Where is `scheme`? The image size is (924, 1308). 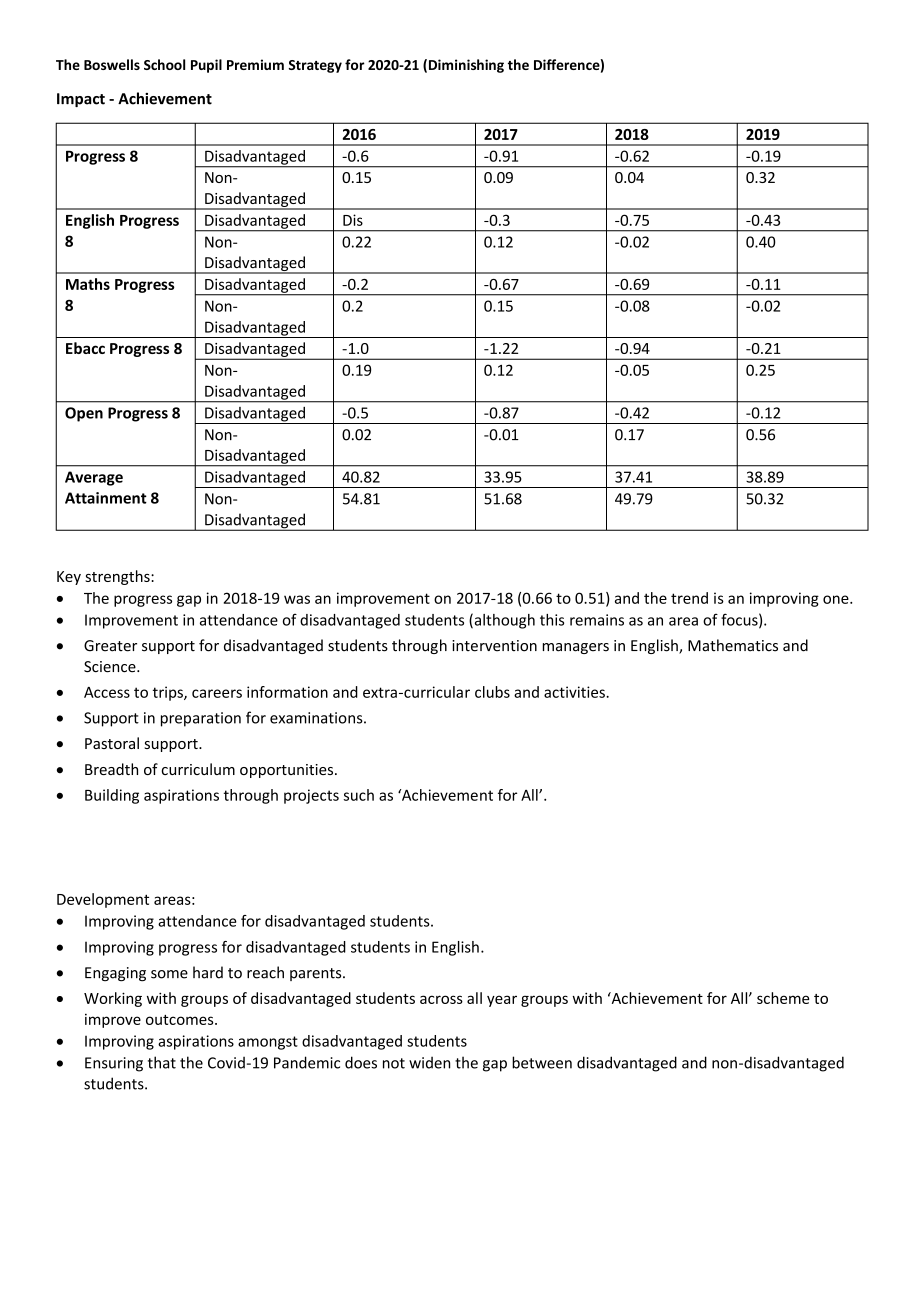 scheme is located at coordinates (783, 998).
